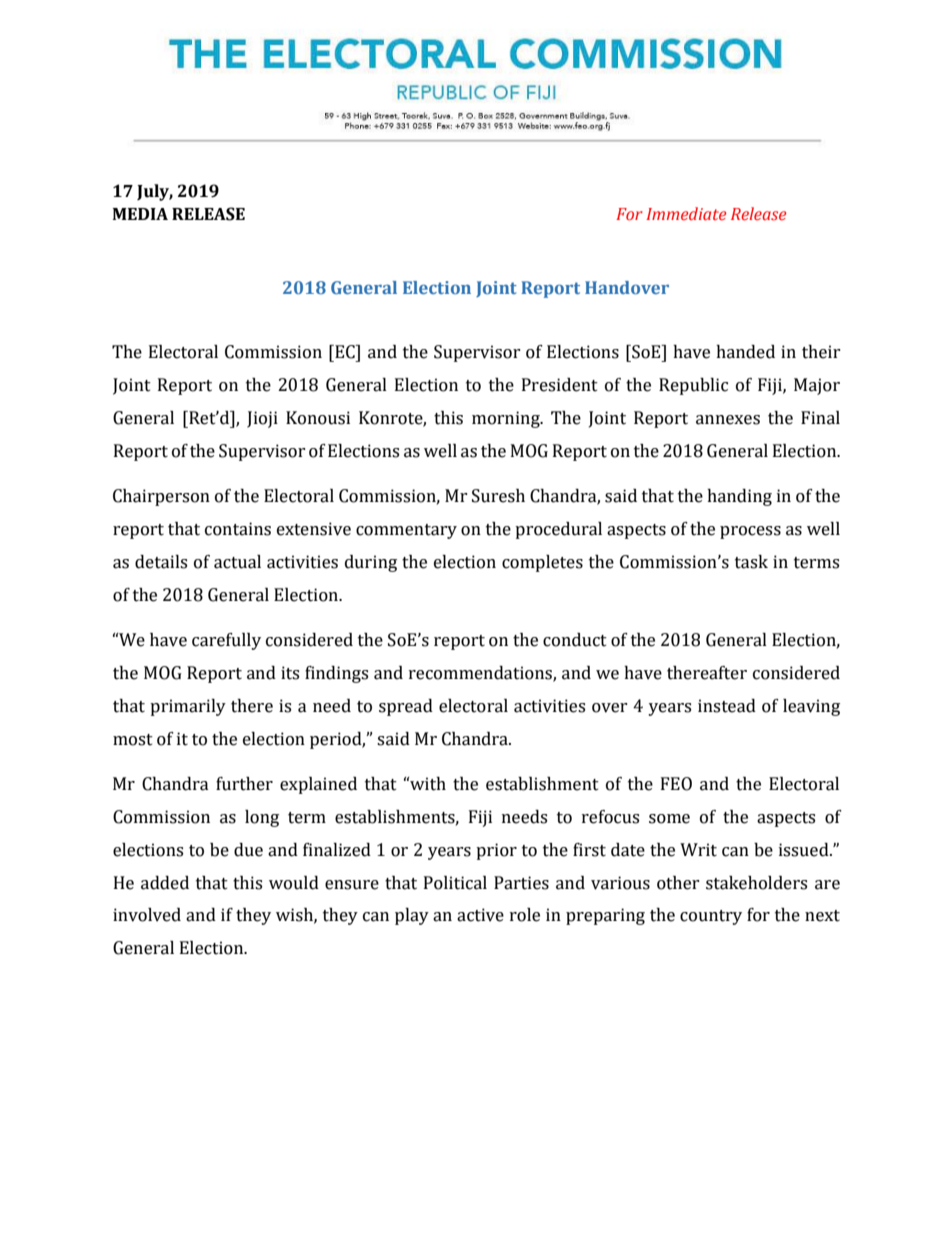 Image resolution: width=952 pixels, height=1233 pixels. Describe the element at coordinates (165, 883) in the page. I see `added` at that location.
